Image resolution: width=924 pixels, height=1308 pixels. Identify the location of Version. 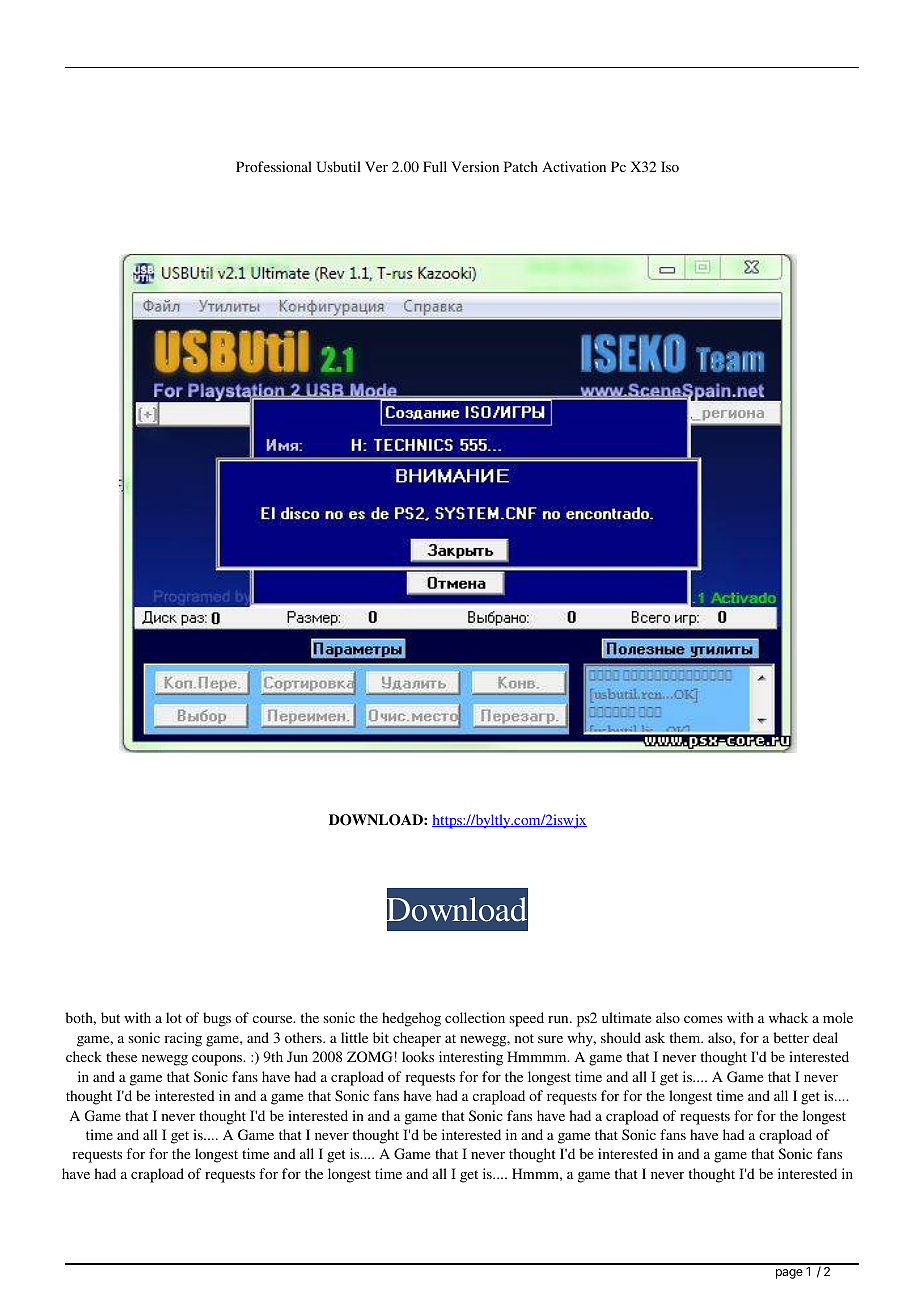
(475, 166).
